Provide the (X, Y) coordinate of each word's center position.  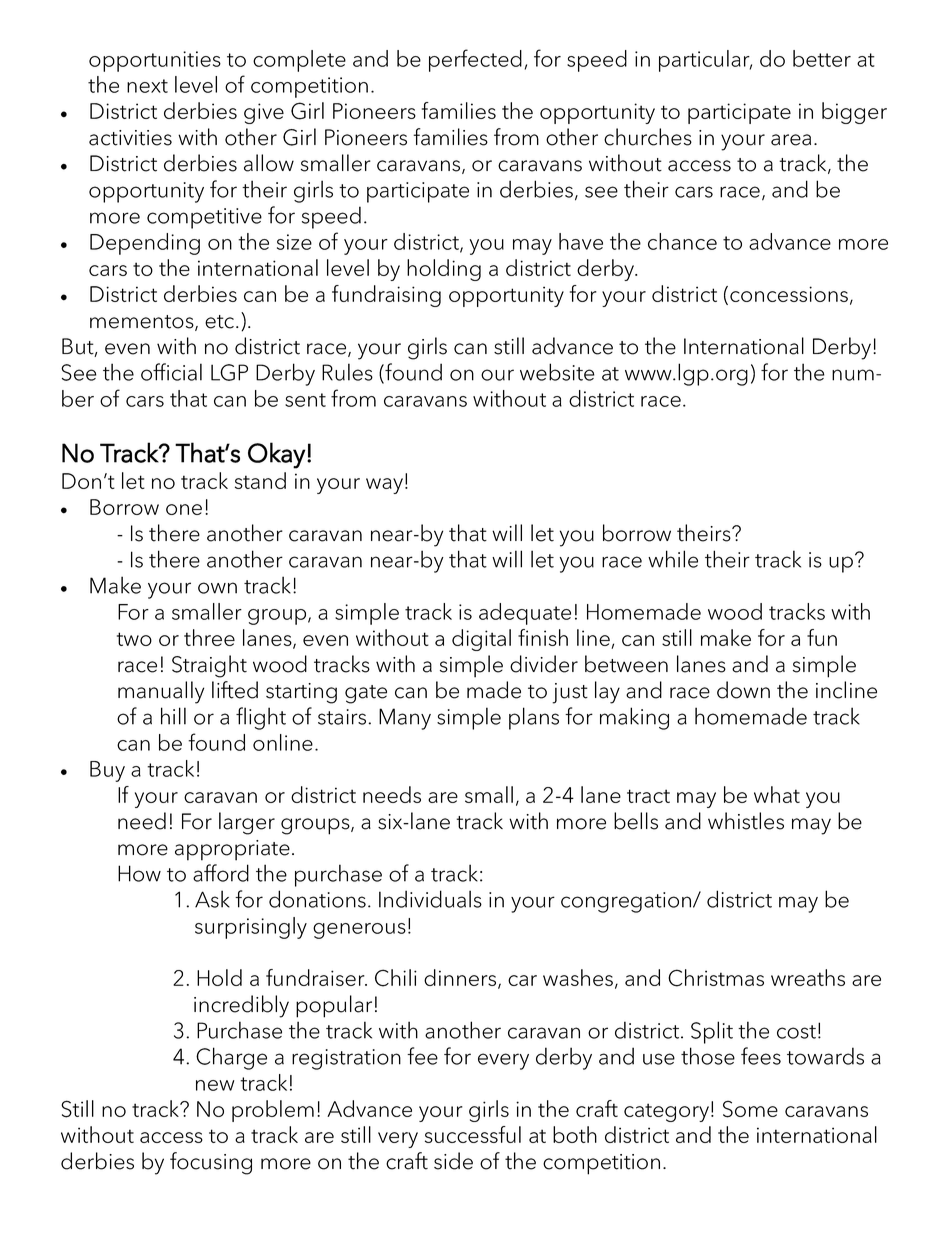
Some (750, 1109)
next (147, 86)
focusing (211, 1163)
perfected (475, 60)
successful (473, 1134)
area (791, 140)
